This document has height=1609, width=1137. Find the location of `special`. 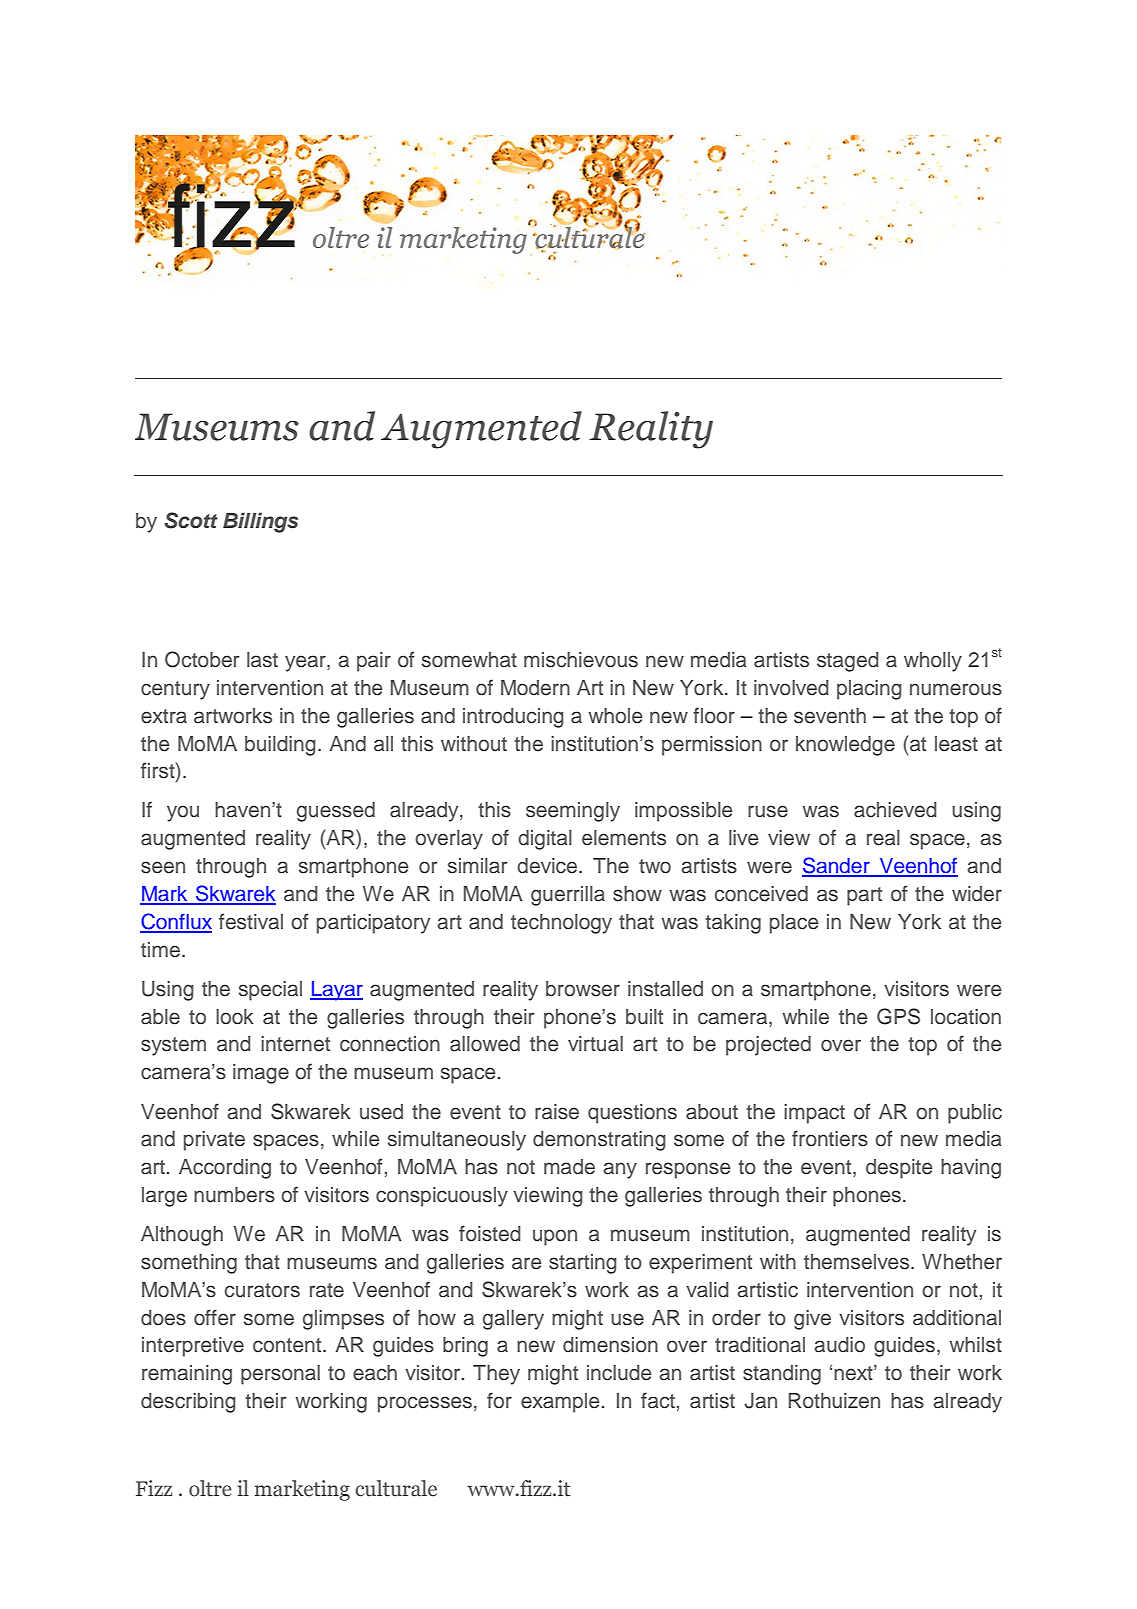

special is located at coordinates (270, 991).
